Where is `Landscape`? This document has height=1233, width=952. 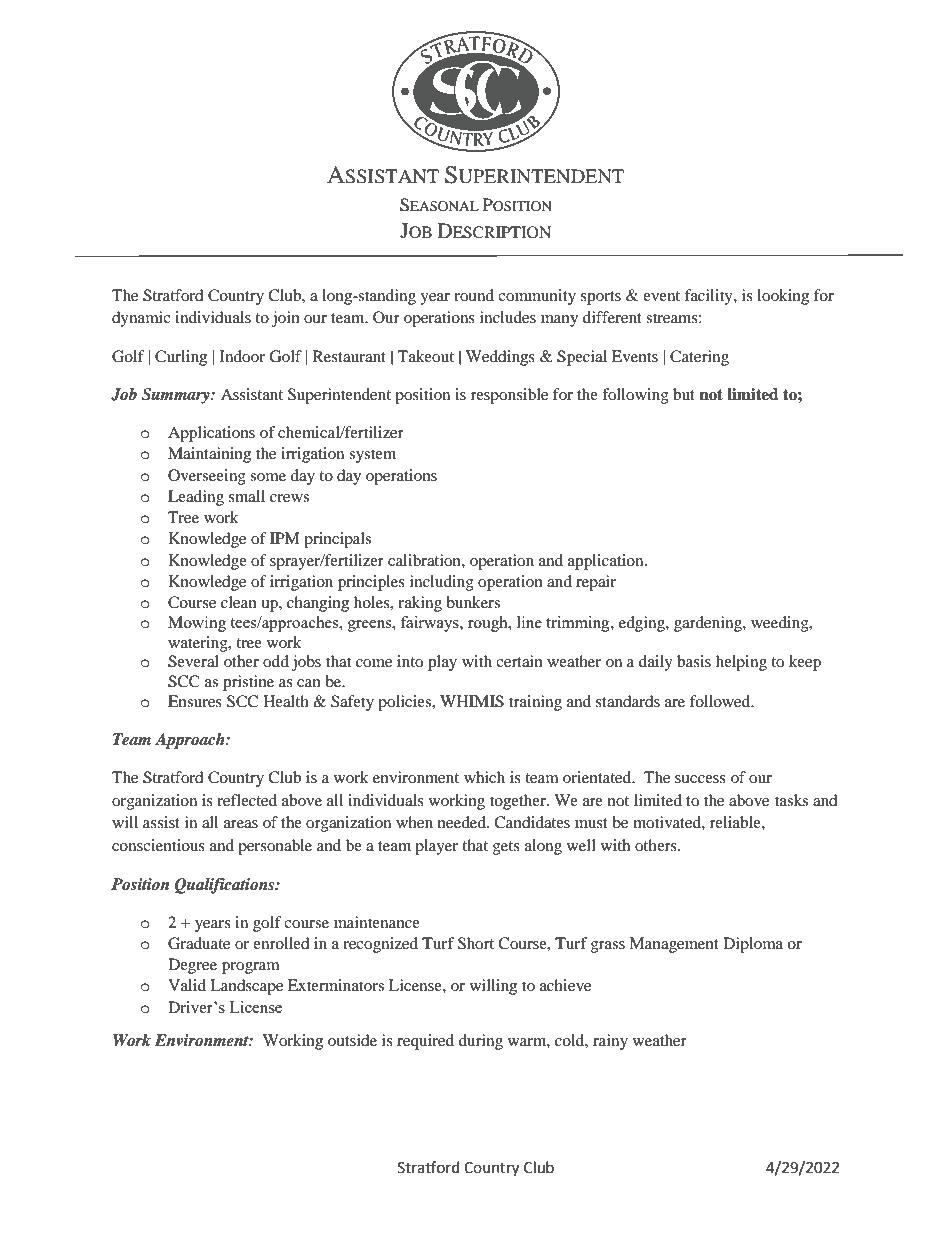 Landscape is located at coordinates (246, 987).
